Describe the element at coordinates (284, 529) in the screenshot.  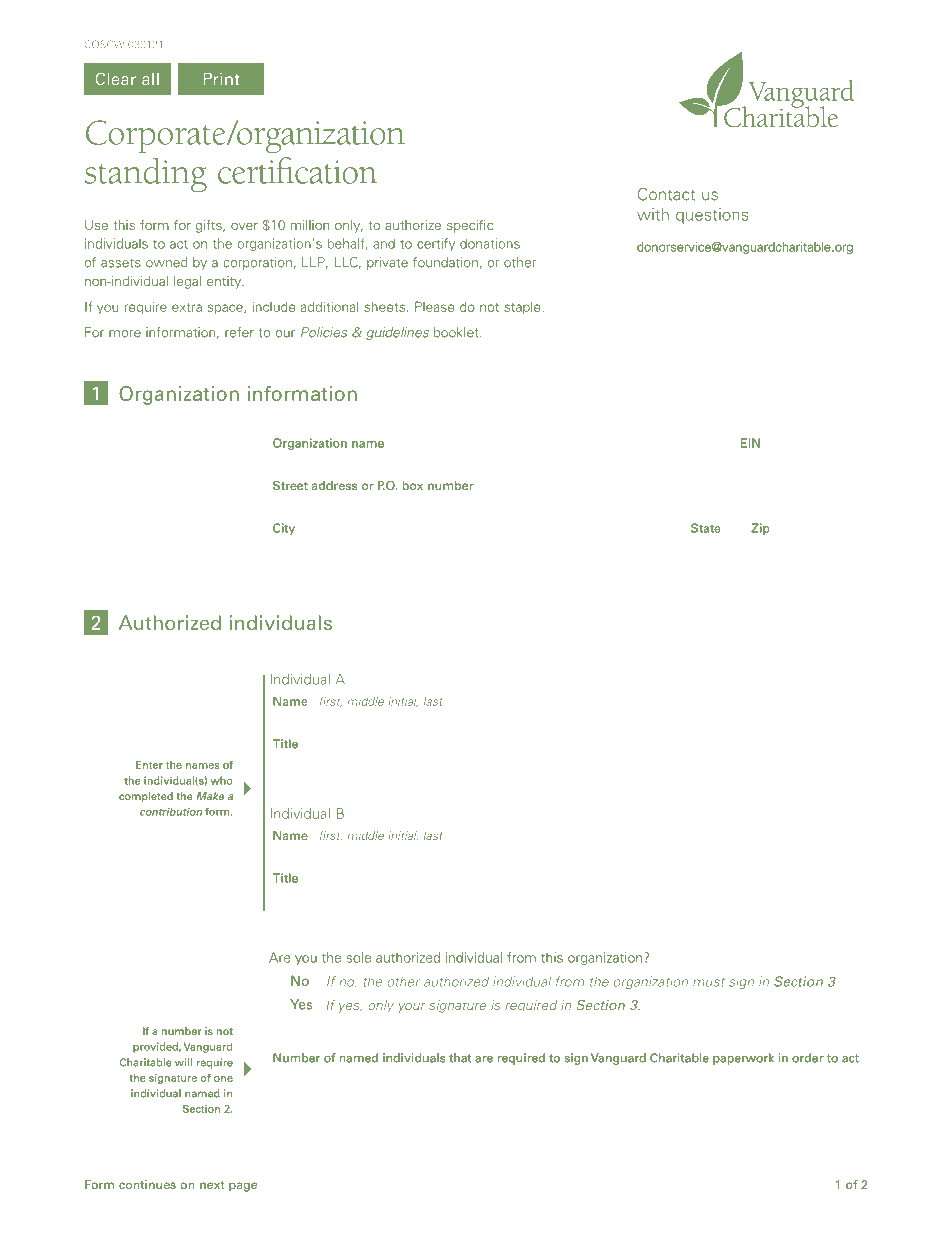
I see `City` at that location.
